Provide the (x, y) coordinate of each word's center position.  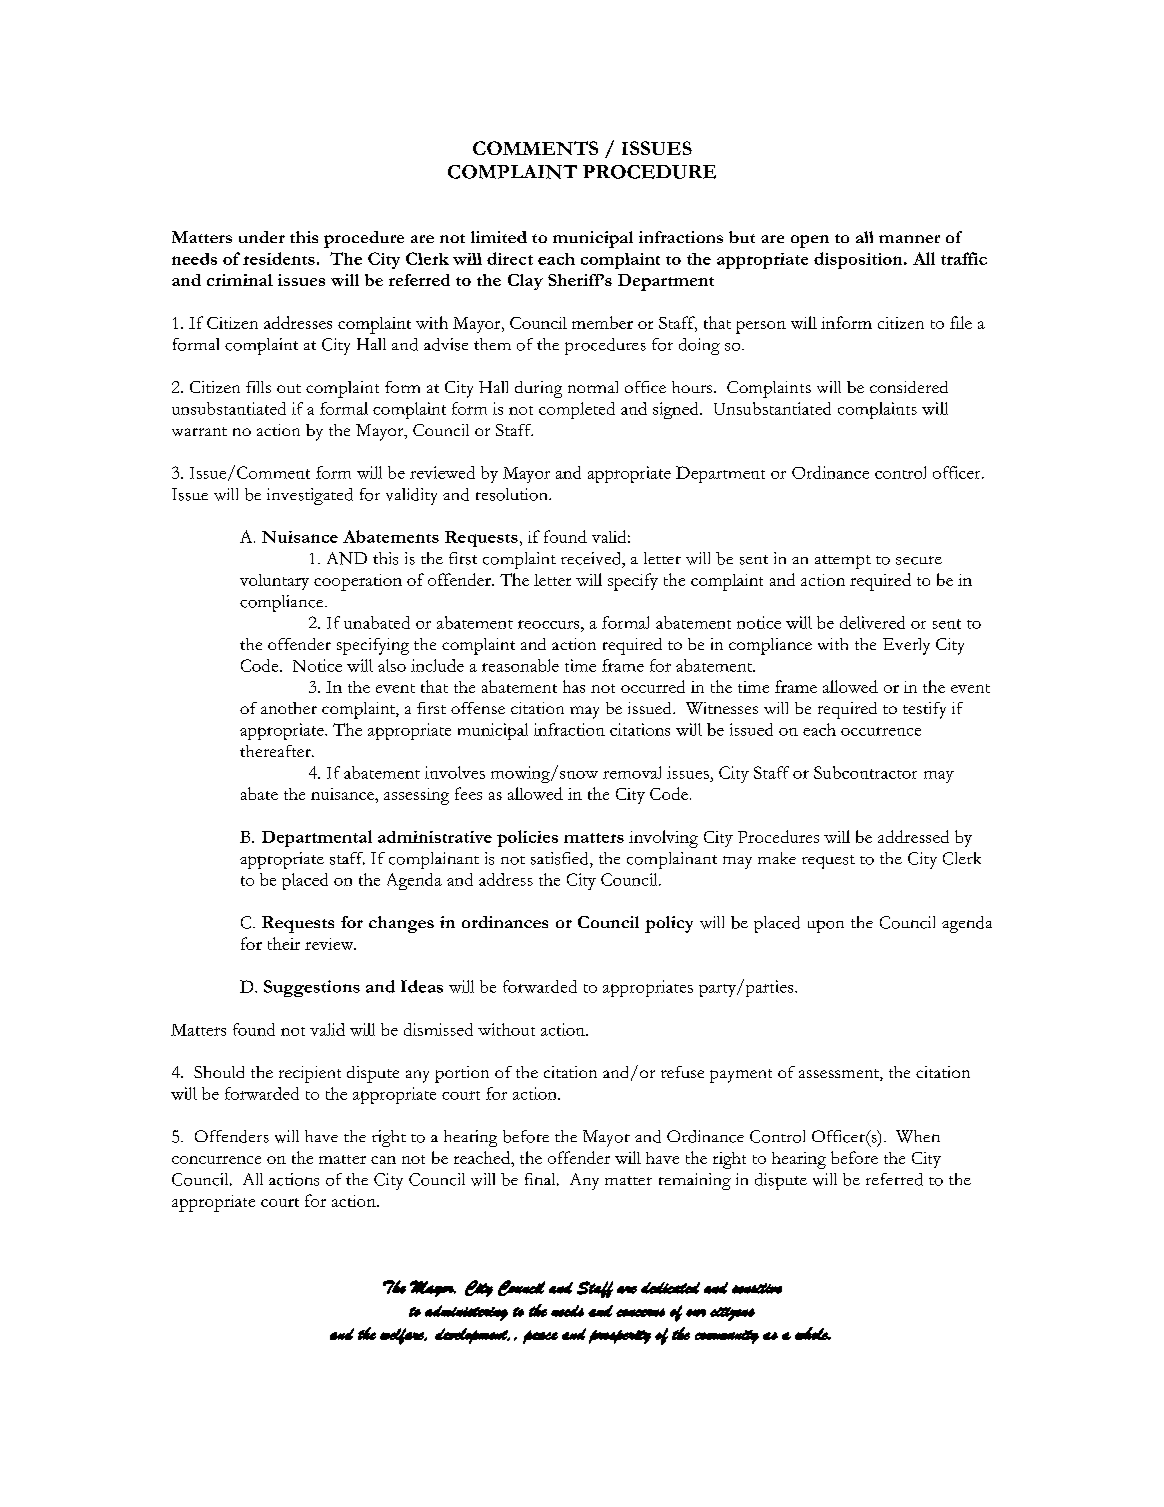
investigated (310, 496)
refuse (682, 1072)
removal (632, 772)
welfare (403, 1336)
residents (279, 258)
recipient (310, 1074)
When (918, 1136)
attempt (843, 562)
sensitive (757, 1288)
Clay (525, 282)
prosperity (620, 1337)
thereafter (276, 751)
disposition (859, 260)
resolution (513, 494)
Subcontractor (865, 772)
